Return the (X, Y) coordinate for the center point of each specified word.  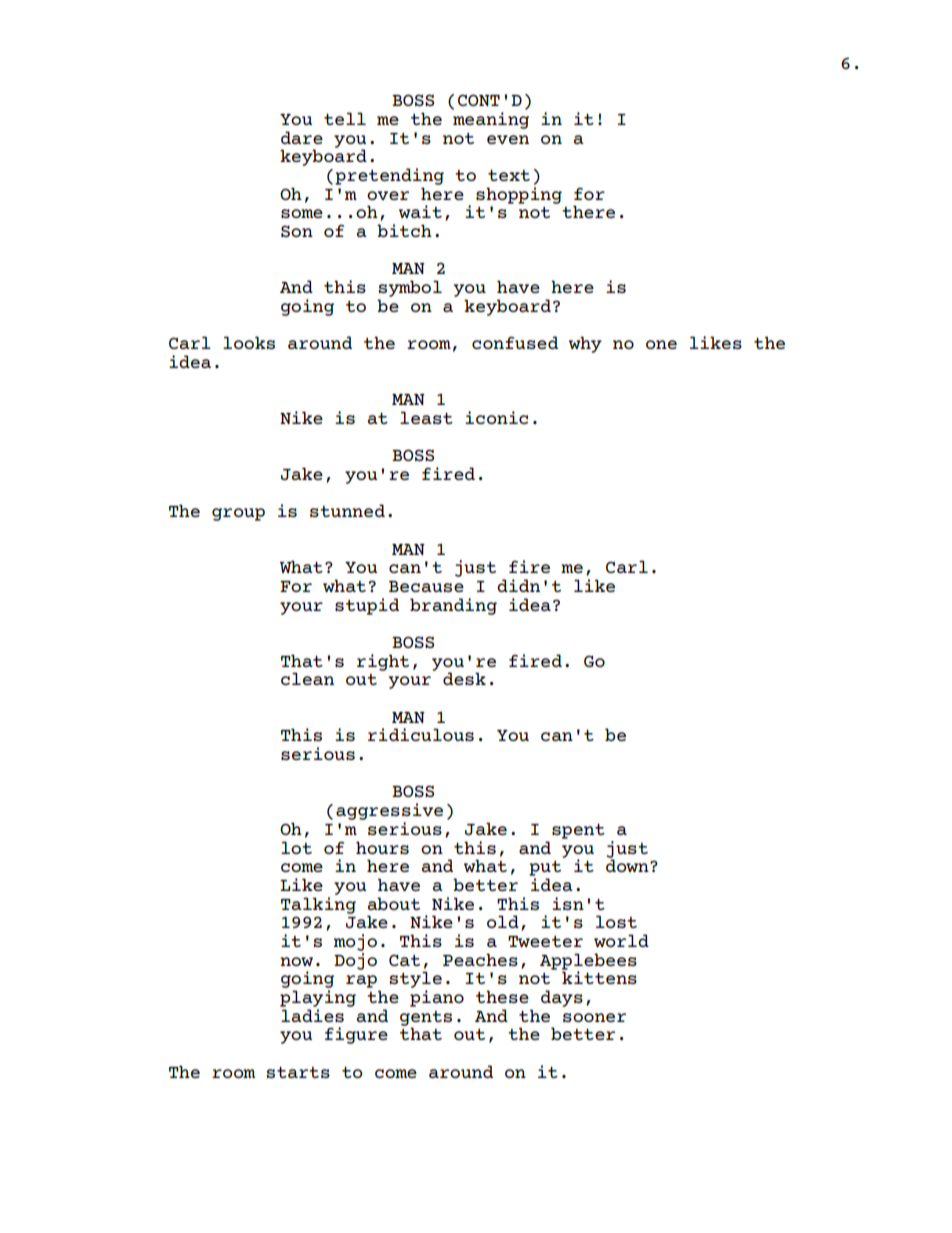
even (508, 139)
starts (298, 1072)
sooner (594, 1017)
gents (426, 1019)
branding (453, 606)
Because (426, 586)
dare (302, 137)
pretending (389, 176)
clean (307, 678)
